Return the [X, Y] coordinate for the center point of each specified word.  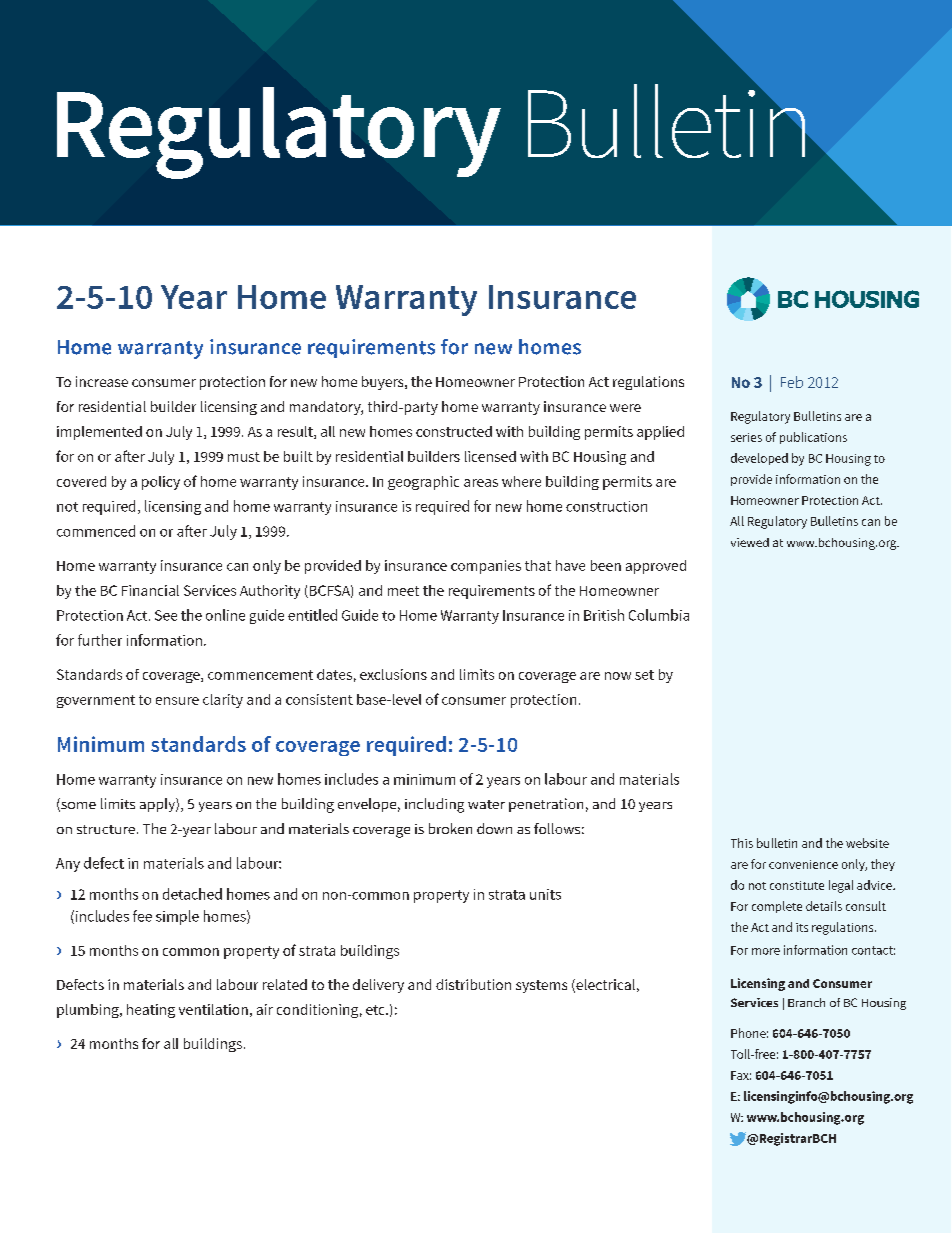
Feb [792, 382]
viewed [750, 542]
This [742, 843]
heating [151, 1011]
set [644, 675]
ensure [177, 701]
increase [102, 381]
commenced [96, 531]
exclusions [393, 674]
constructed [454, 431]
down [494, 828]
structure [106, 829]
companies [486, 567]
